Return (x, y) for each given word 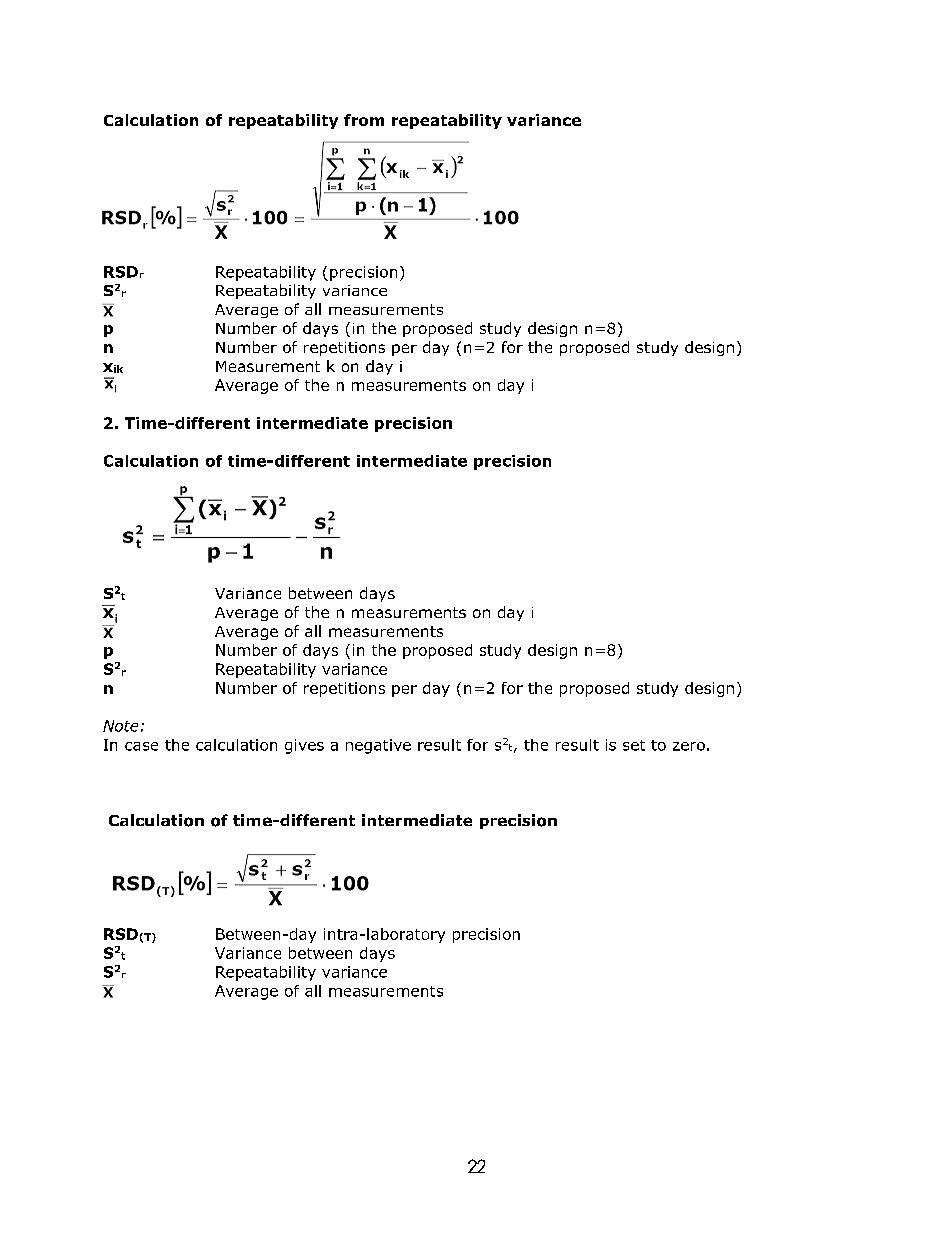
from (364, 120)
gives (304, 746)
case (141, 746)
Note (120, 726)
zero (689, 746)
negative (378, 746)
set (634, 745)
